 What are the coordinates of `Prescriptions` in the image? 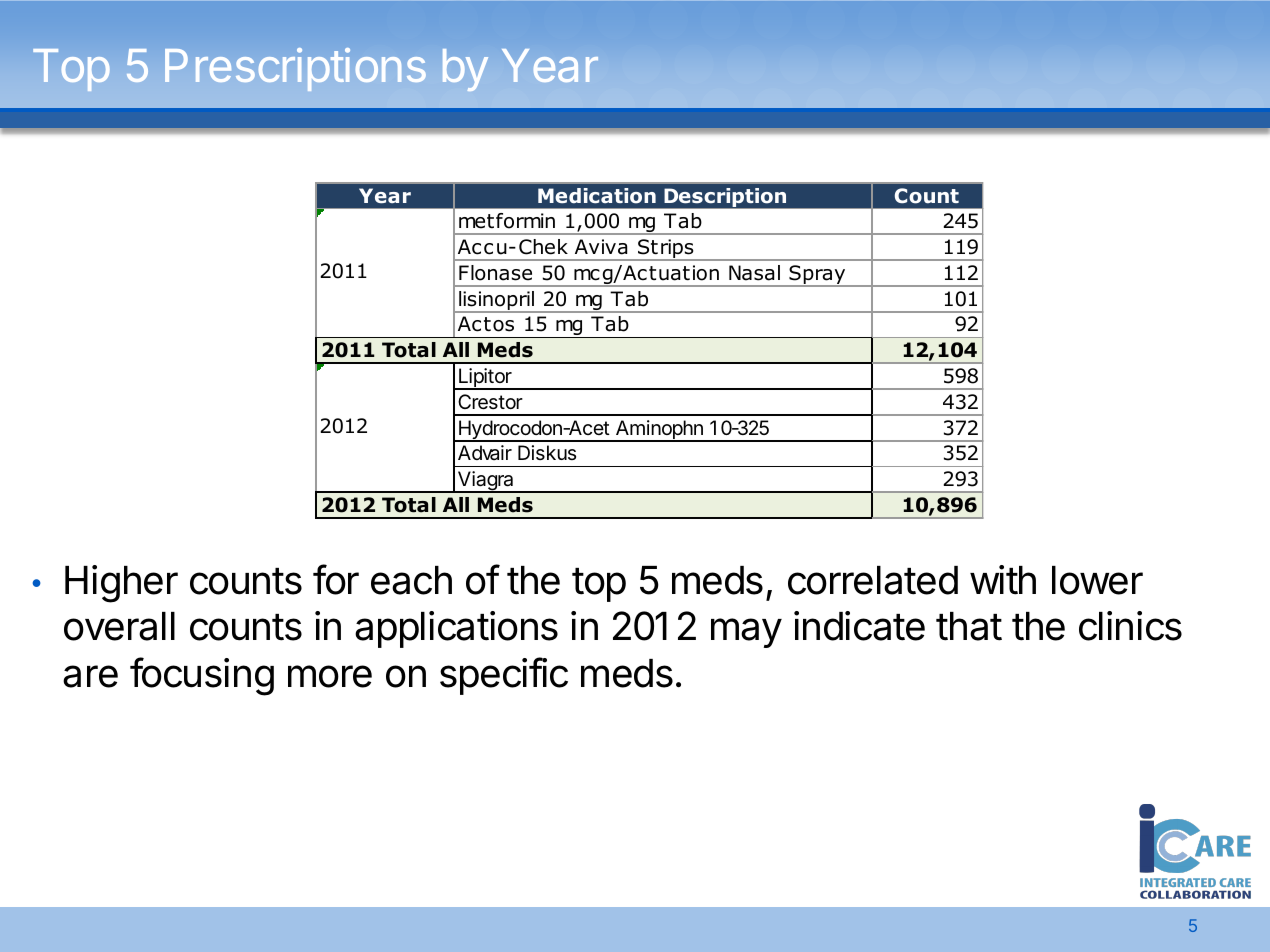 It's located at (295, 69).
